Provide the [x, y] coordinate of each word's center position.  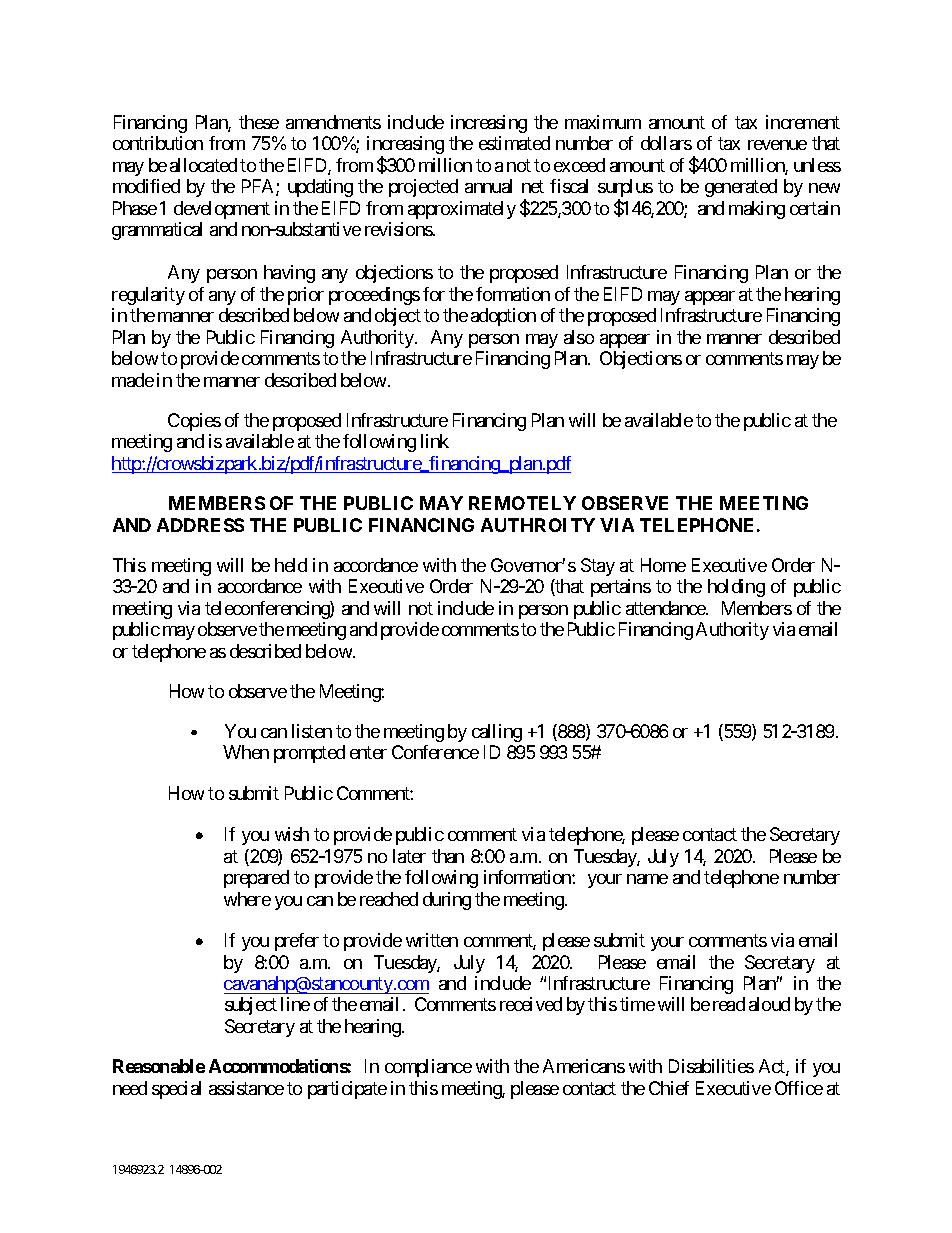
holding [736, 588]
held [291, 565]
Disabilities [711, 1066]
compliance [428, 1068]
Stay [598, 567]
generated [741, 188]
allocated [203, 165]
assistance [246, 1088]
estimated [514, 143]
